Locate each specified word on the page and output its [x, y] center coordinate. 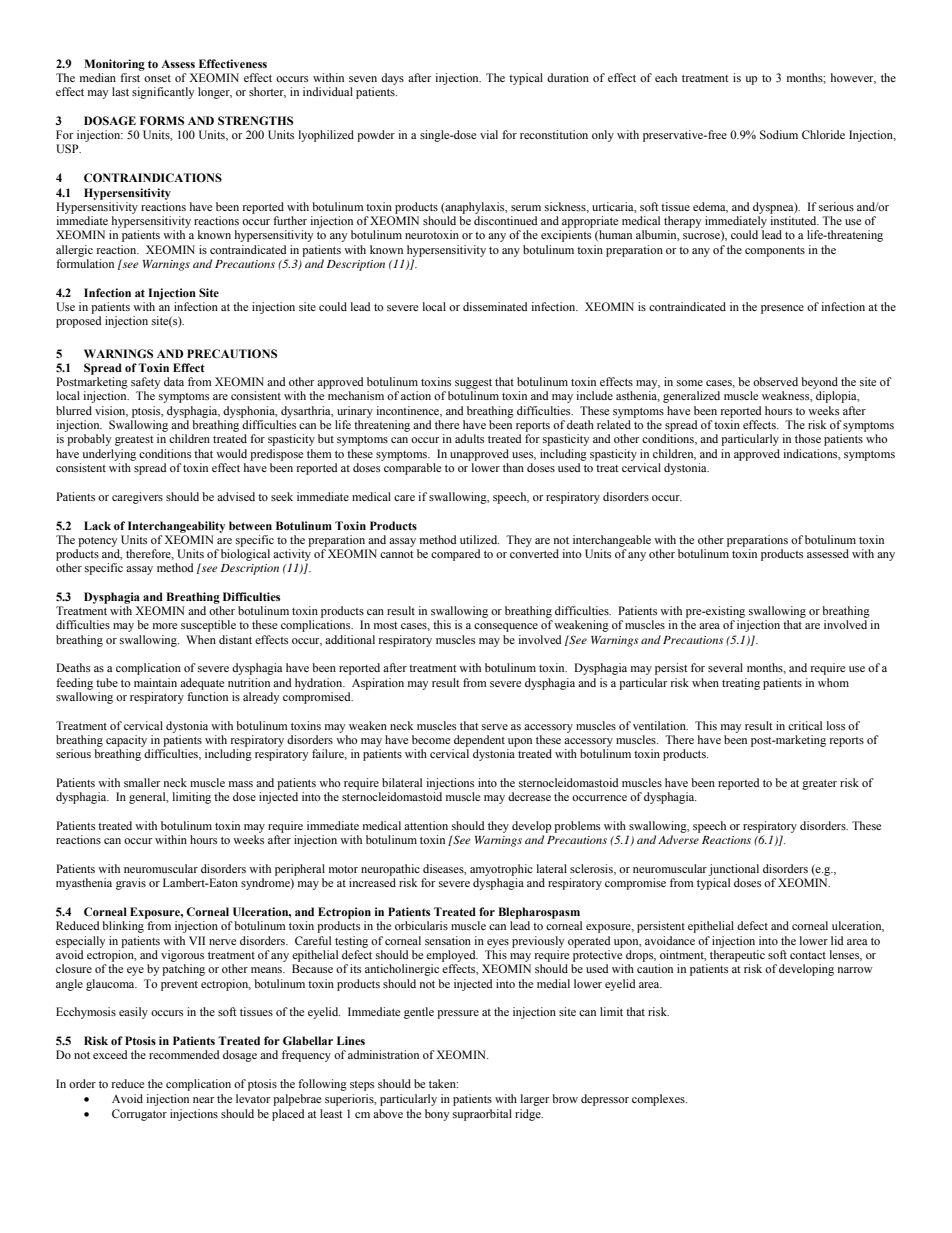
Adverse [678, 839]
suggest [473, 384]
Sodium [779, 134]
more [165, 626]
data [174, 381]
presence [782, 309]
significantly [163, 93]
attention [426, 825]
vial [489, 134]
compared [455, 555]
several [725, 667]
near [203, 1100]
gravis [131, 884]
